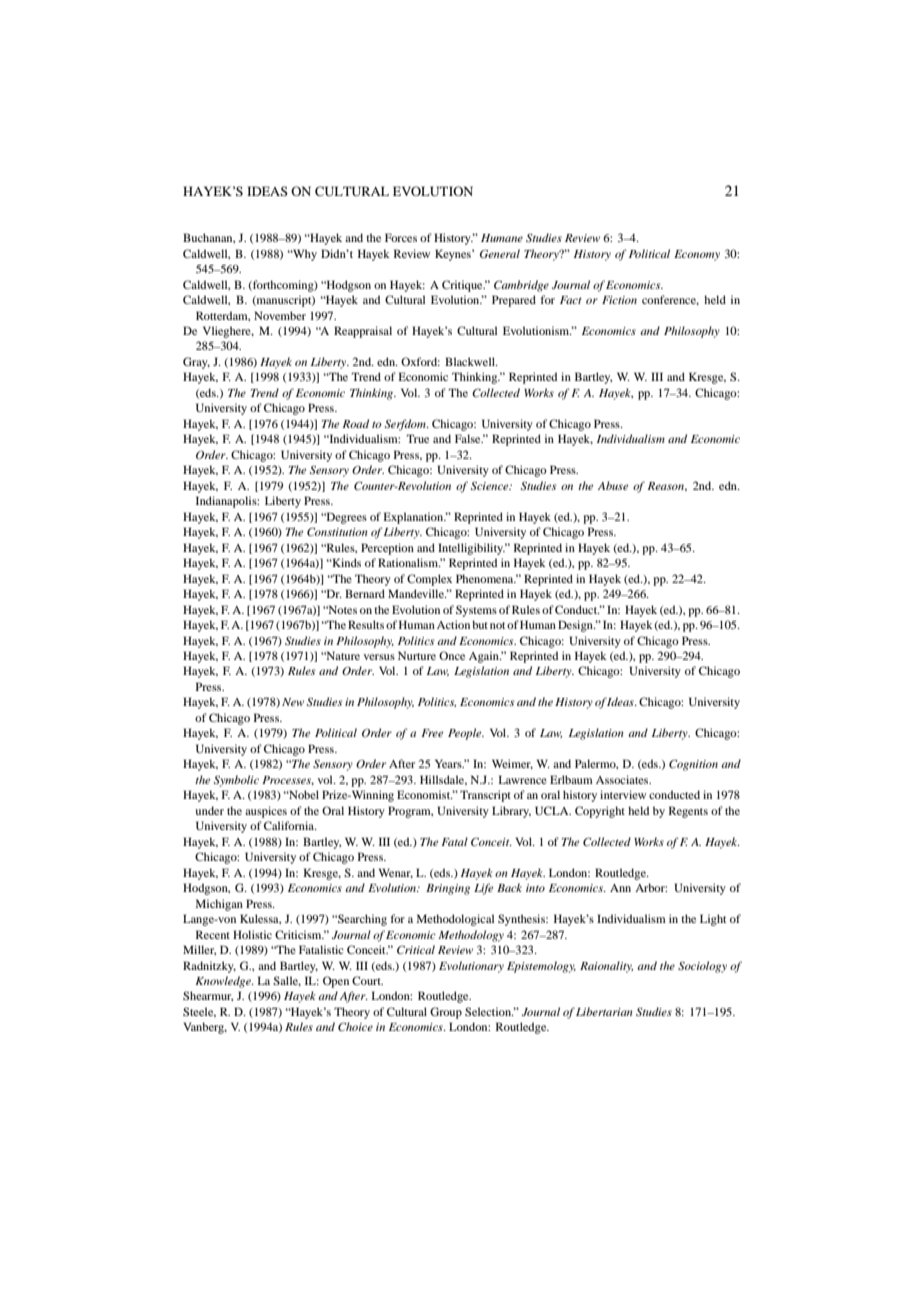 This document has height=1308, width=924. I want to click on Explanation, so click(414, 518).
